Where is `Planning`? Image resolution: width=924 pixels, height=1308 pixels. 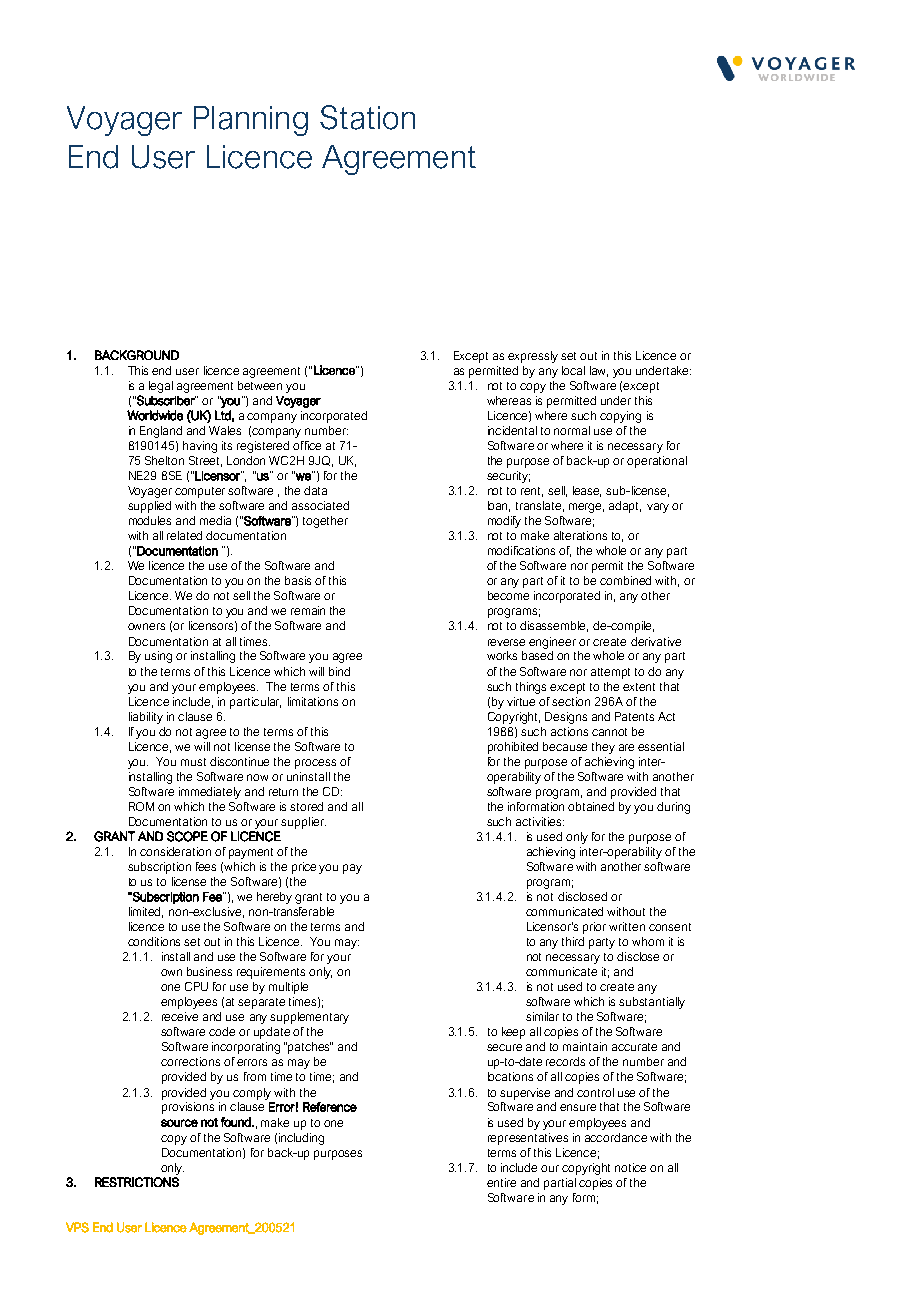
Planning is located at coordinates (251, 121).
